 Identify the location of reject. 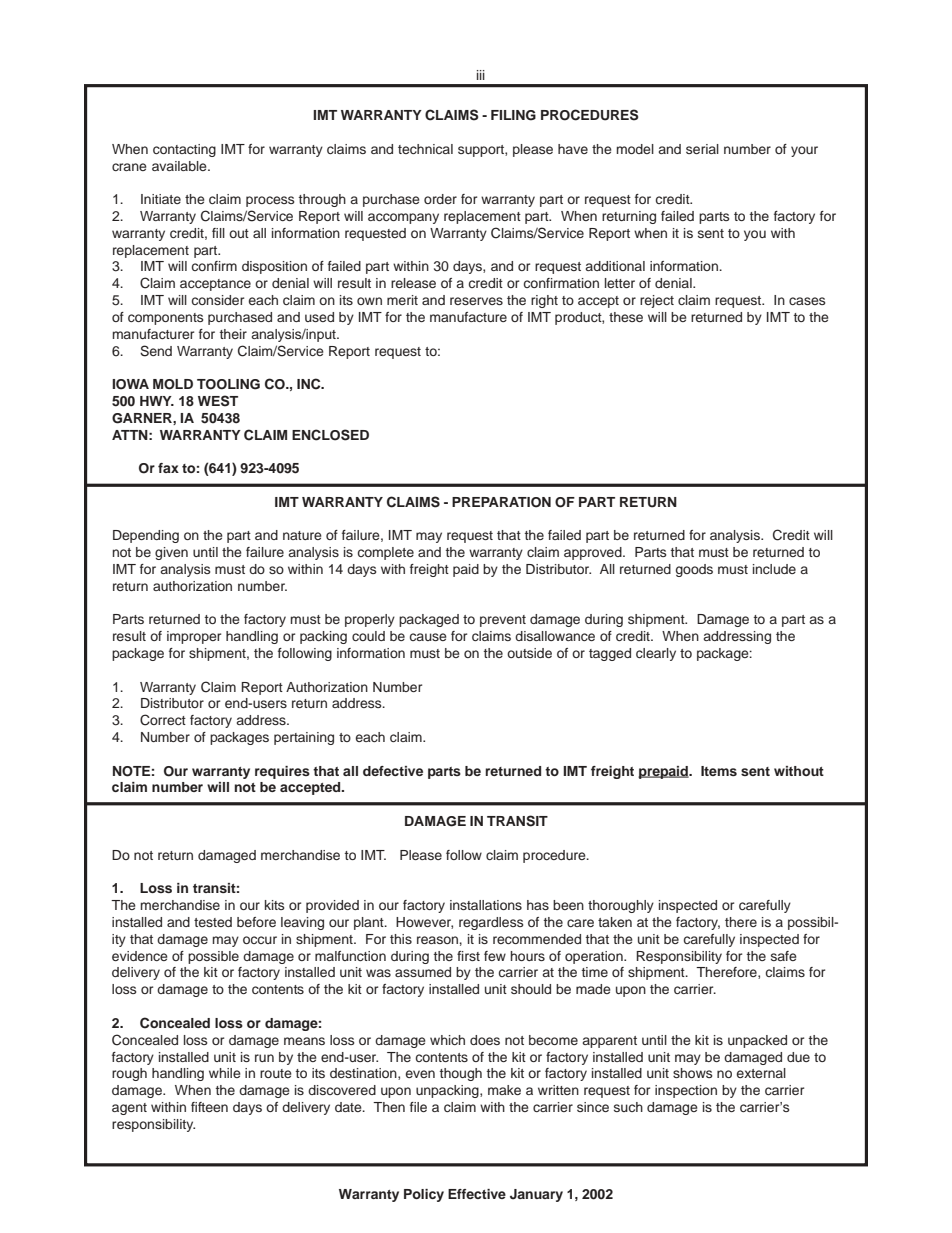
(657, 301).
